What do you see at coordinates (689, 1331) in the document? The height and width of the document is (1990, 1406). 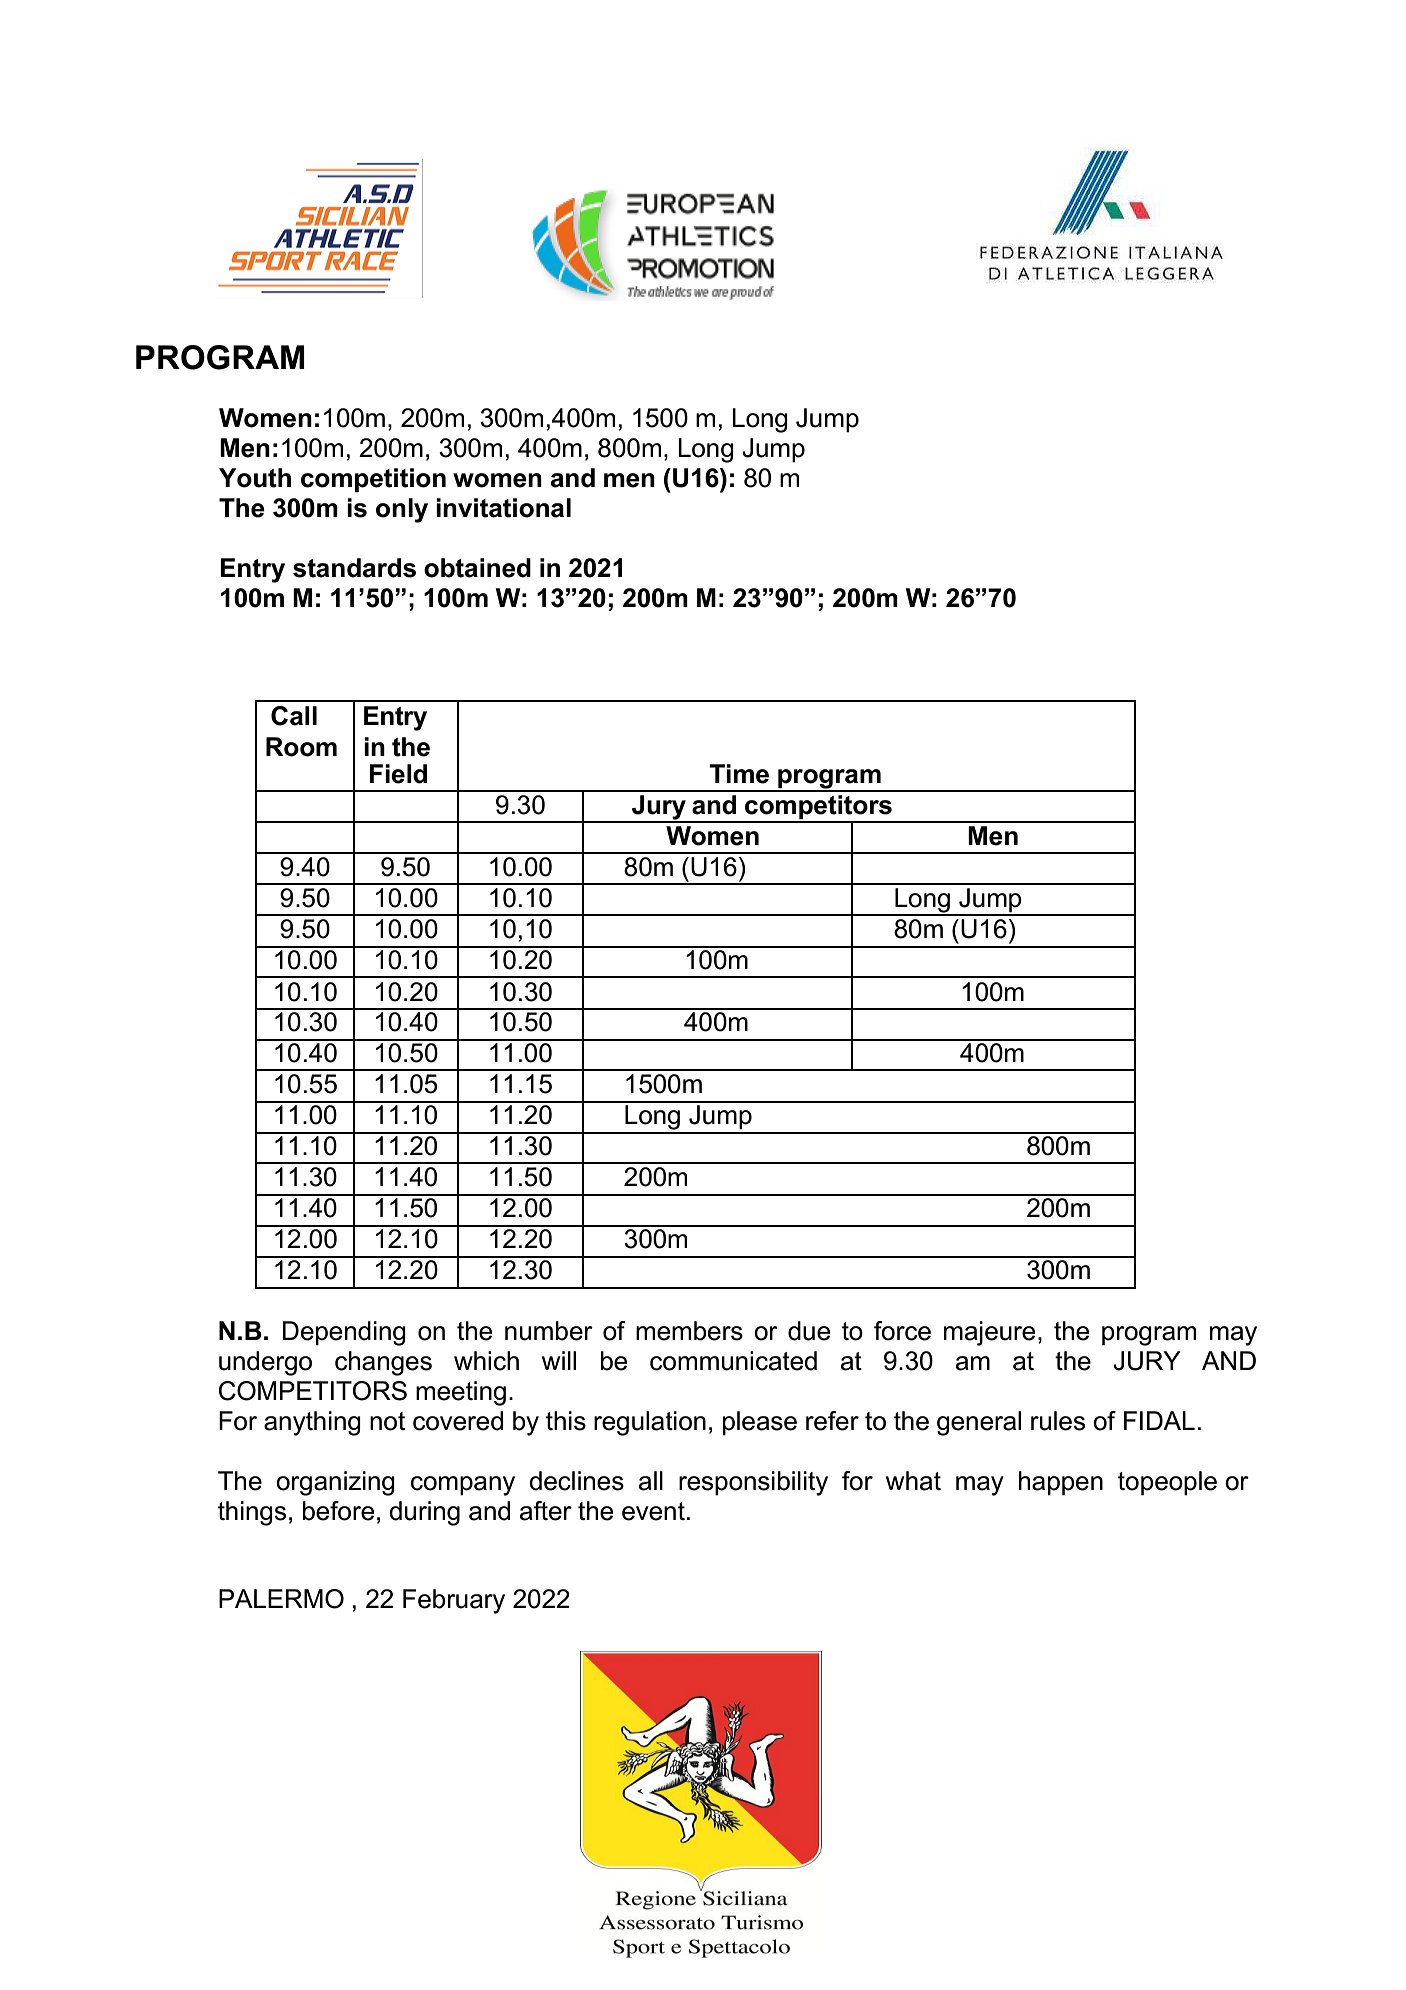 I see `members` at bounding box center [689, 1331].
